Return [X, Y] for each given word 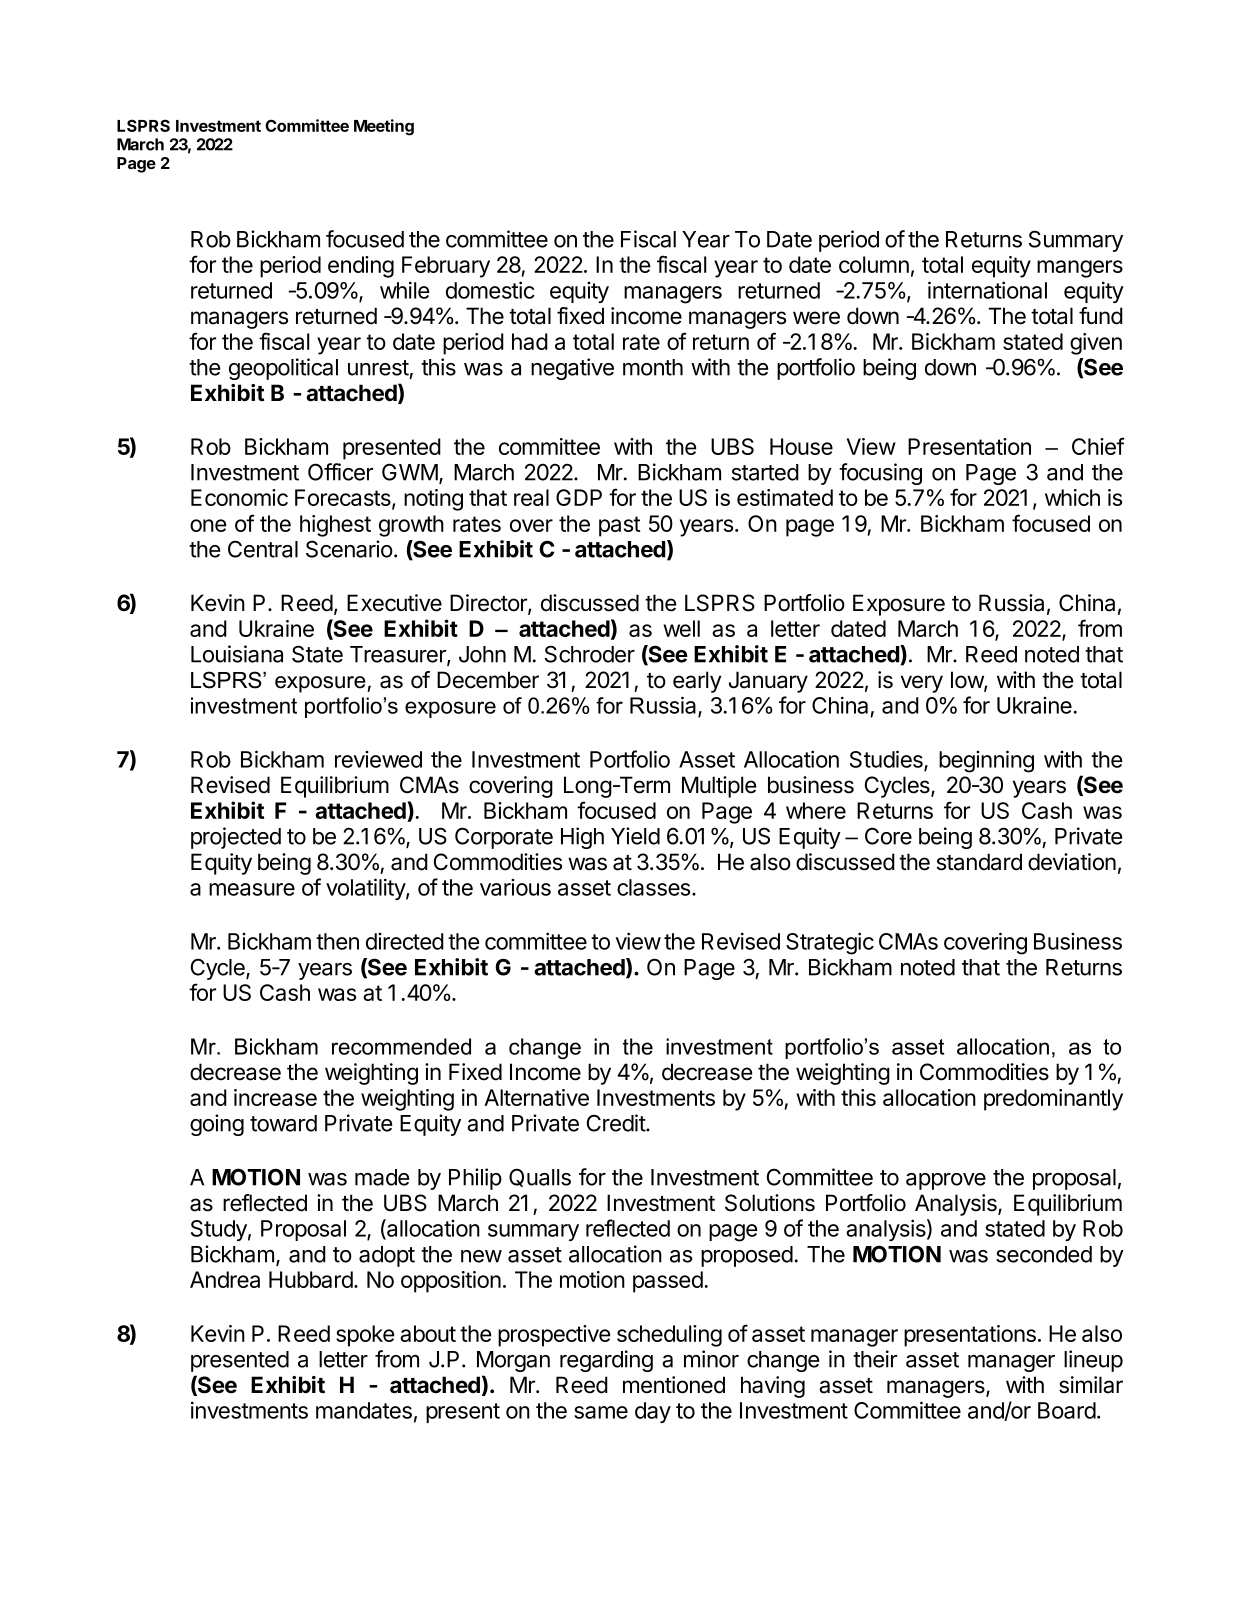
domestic [490, 290]
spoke [365, 1336]
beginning [986, 761]
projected [236, 838]
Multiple [719, 787]
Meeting [384, 127]
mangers [1080, 269]
